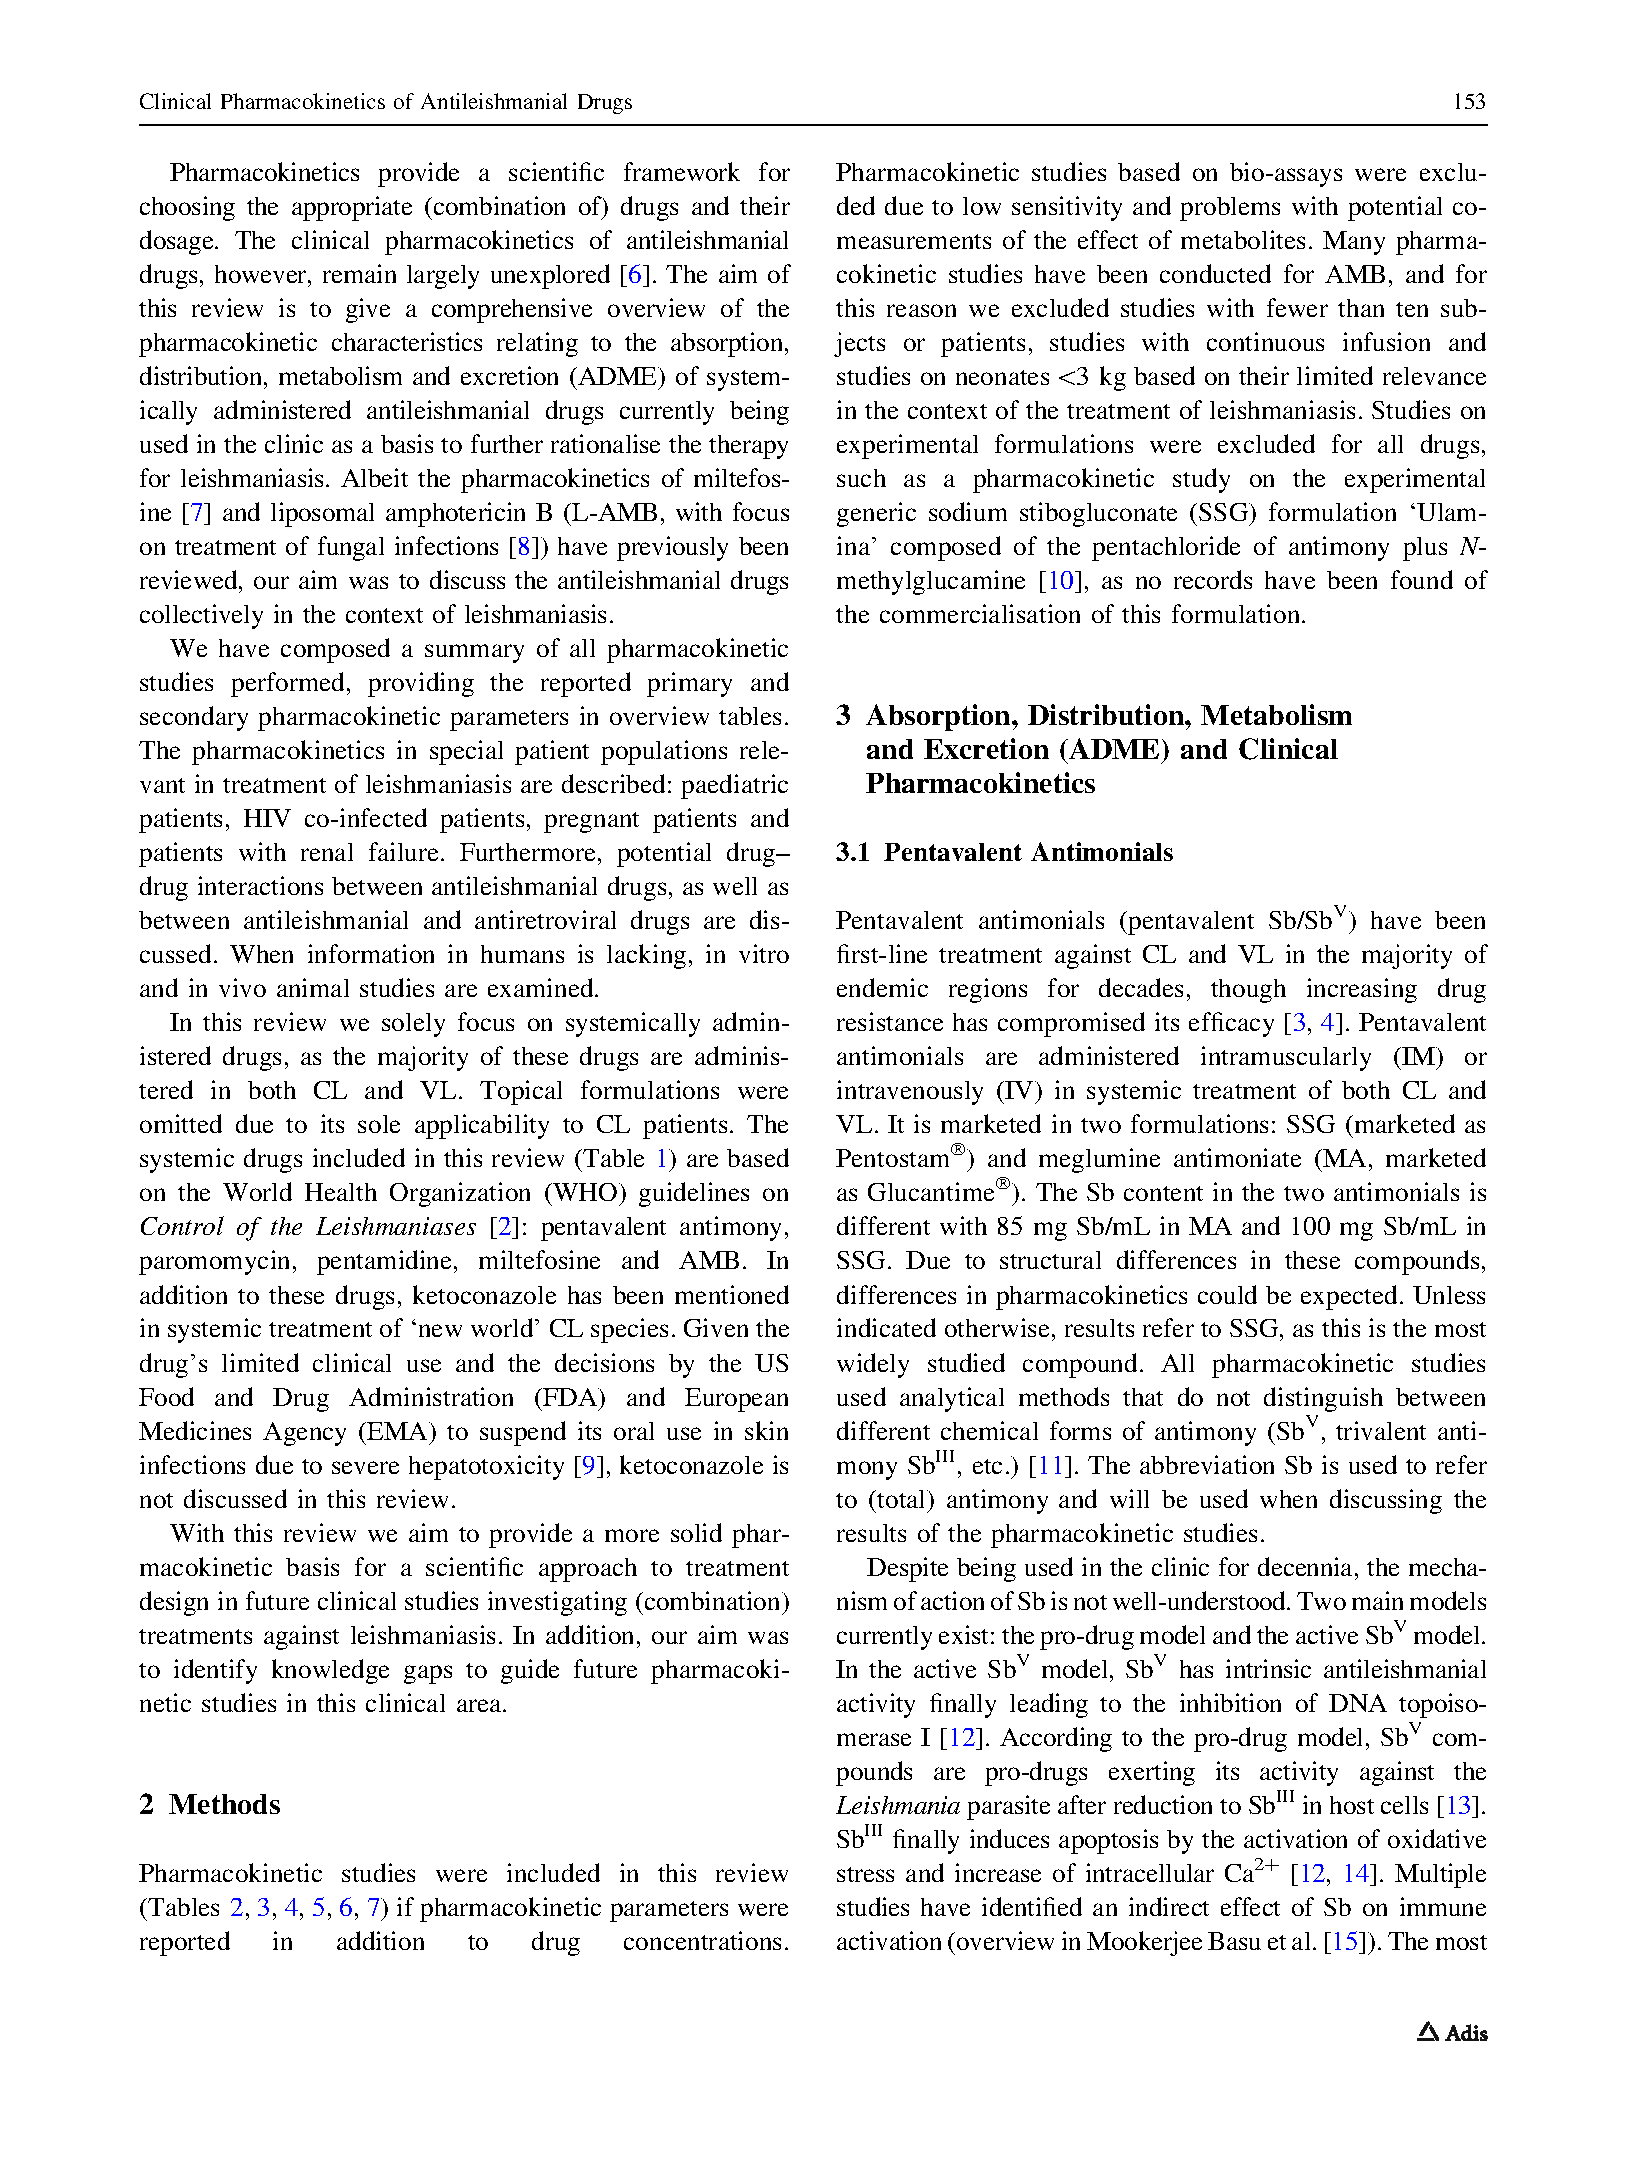 The image size is (1627, 2161). Describe the element at coordinates (1234, 1941) in the image. I see `Basu` at that location.
